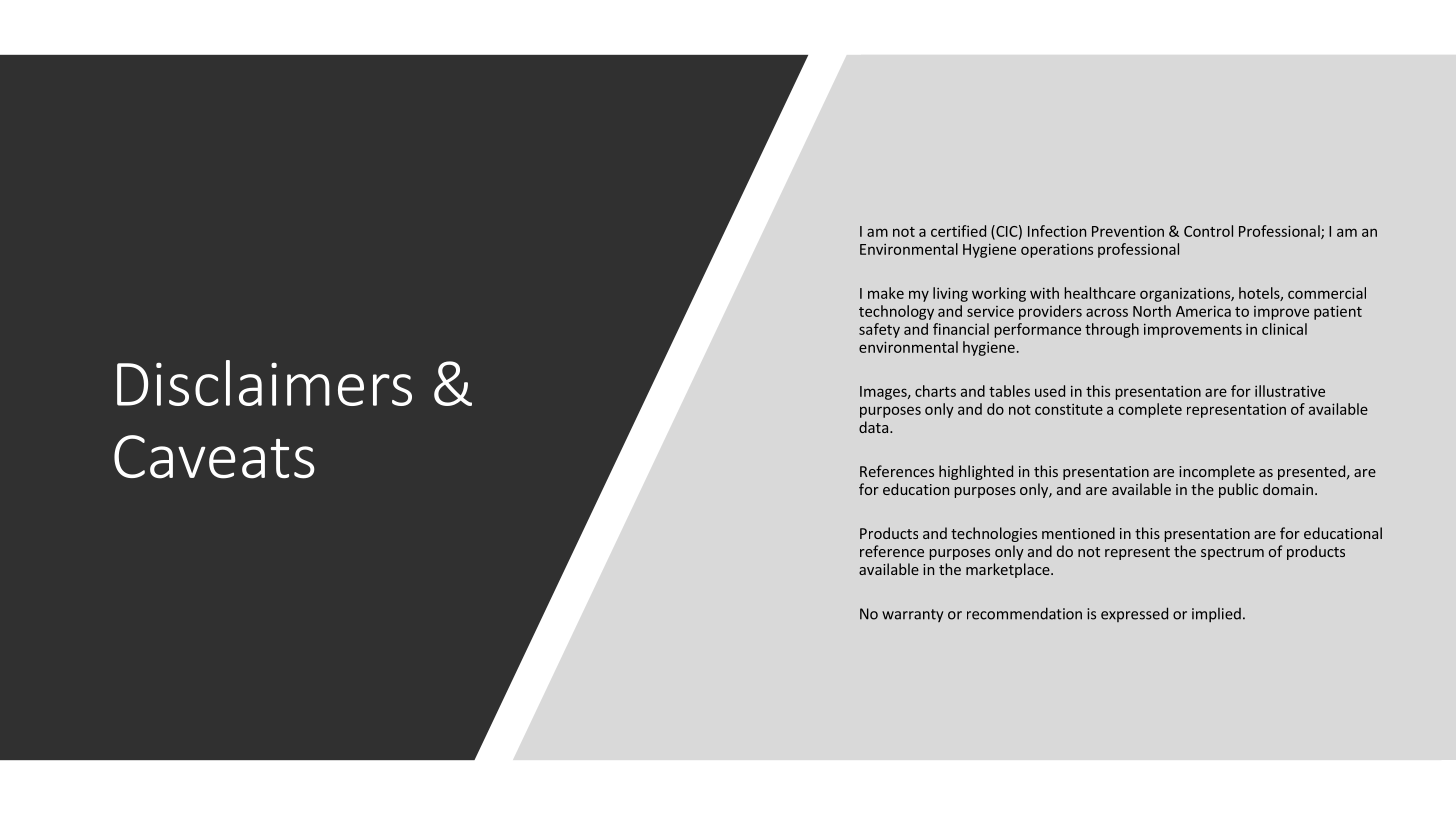  I want to click on warranty, so click(913, 615).
